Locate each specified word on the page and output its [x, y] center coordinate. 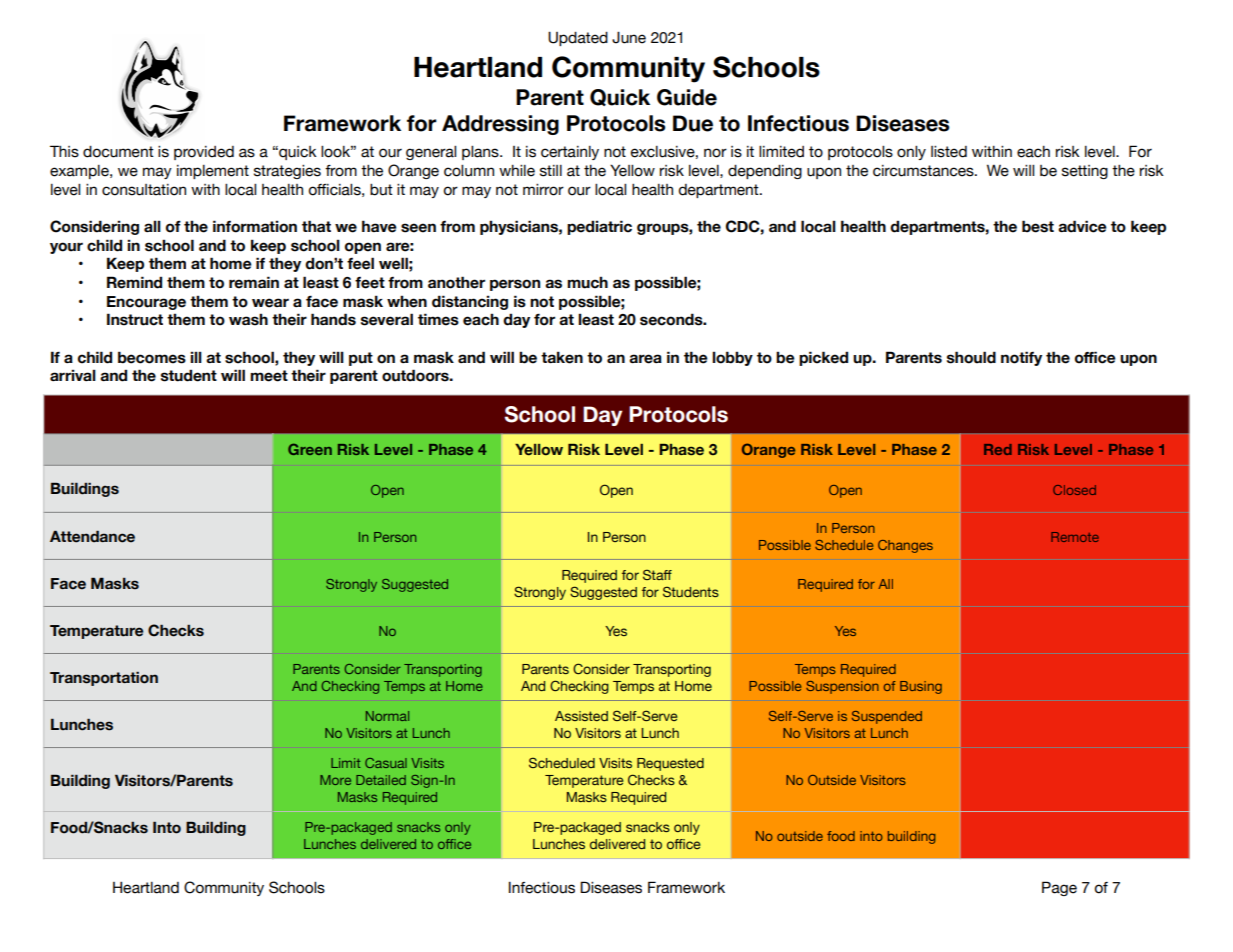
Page [1059, 888]
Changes [905, 546]
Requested [670, 764]
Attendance [92, 536]
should [971, 357]
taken [562, 357]
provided [204, 153]
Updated [578, 38]
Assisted [581, 716]
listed [949, 152]
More [335, 780]
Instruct [135, 319]
